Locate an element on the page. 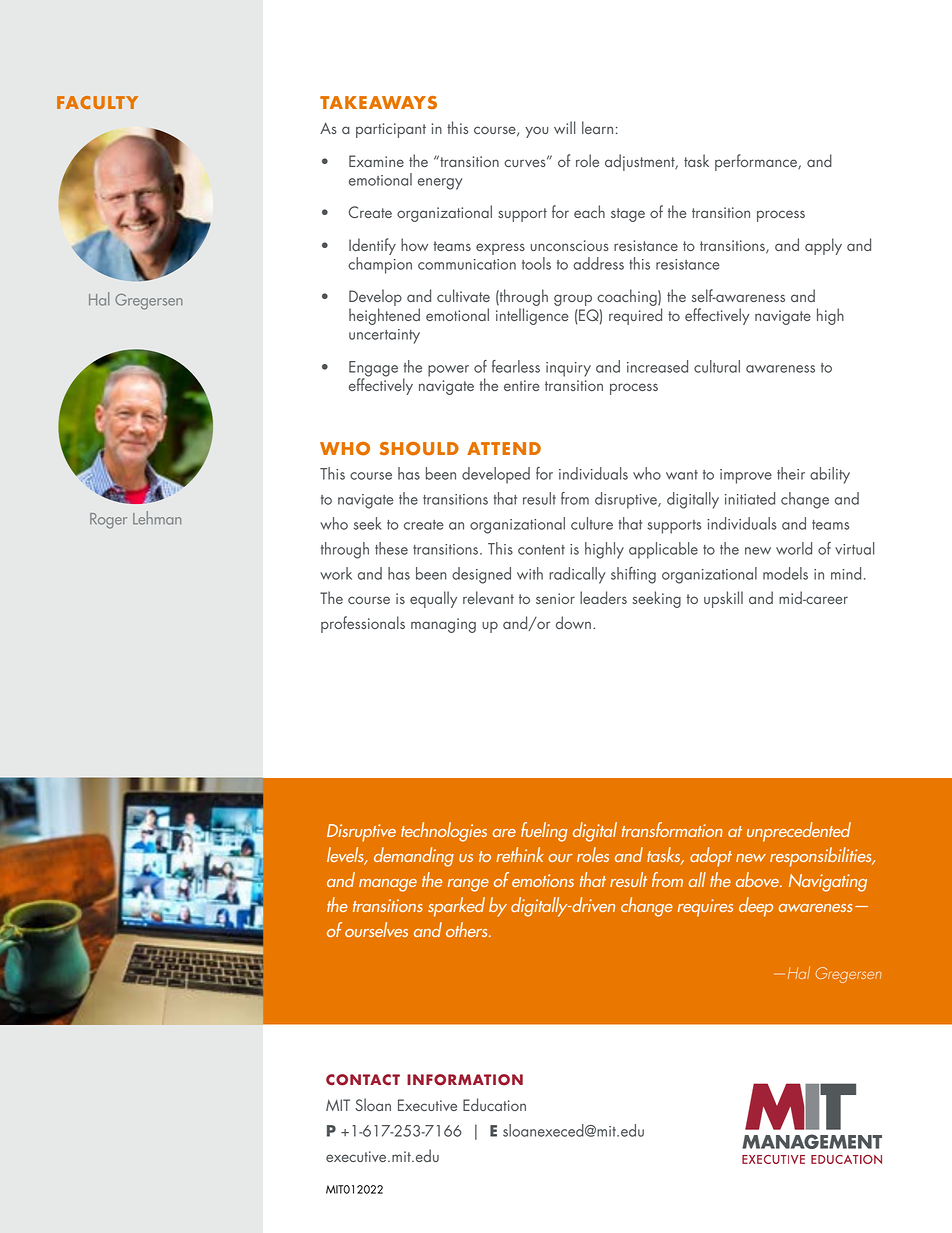 The image size is (952, 1233). you is located at coordinates (536, 132).
